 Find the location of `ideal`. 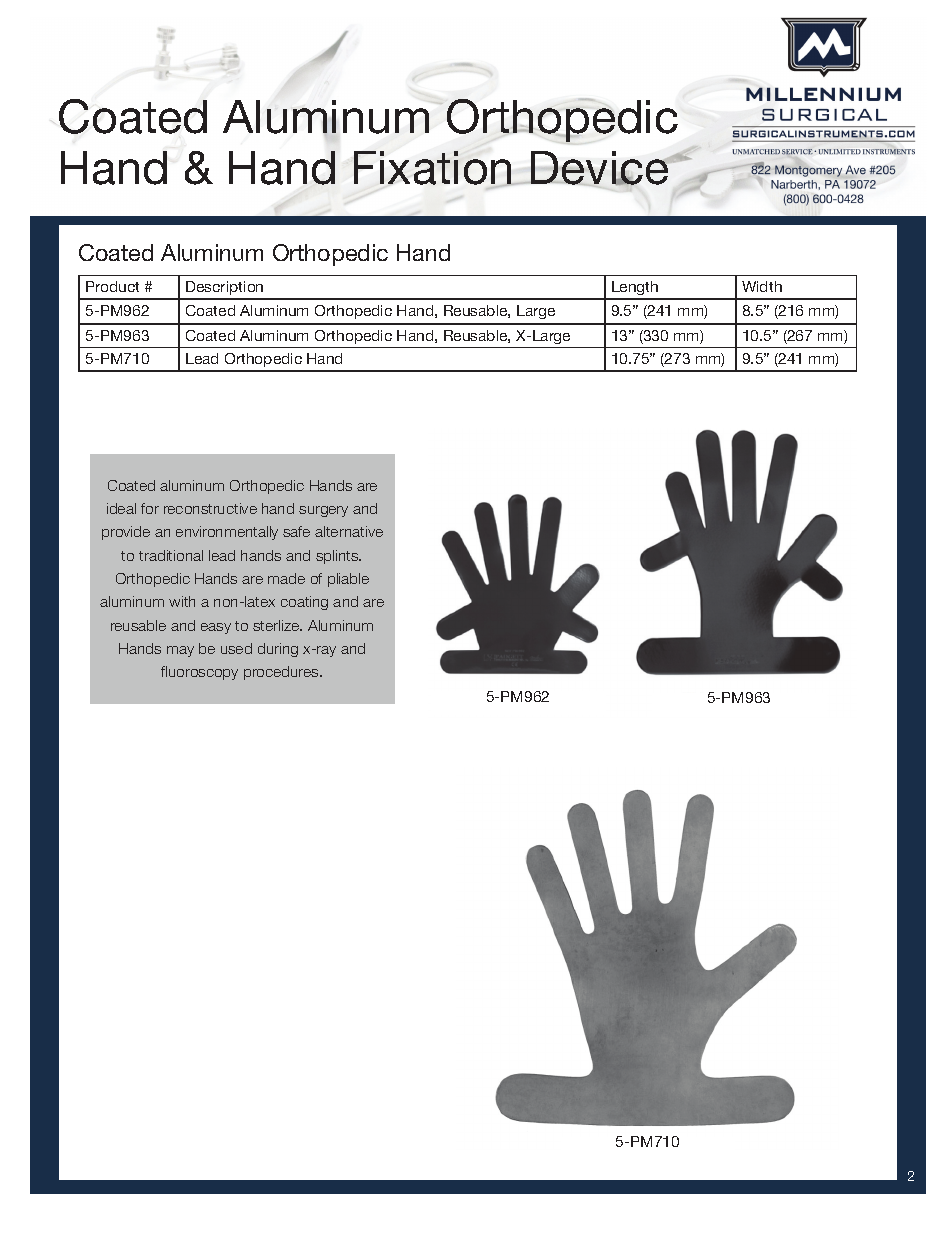

ideal is located at coordinates (121, 508).
